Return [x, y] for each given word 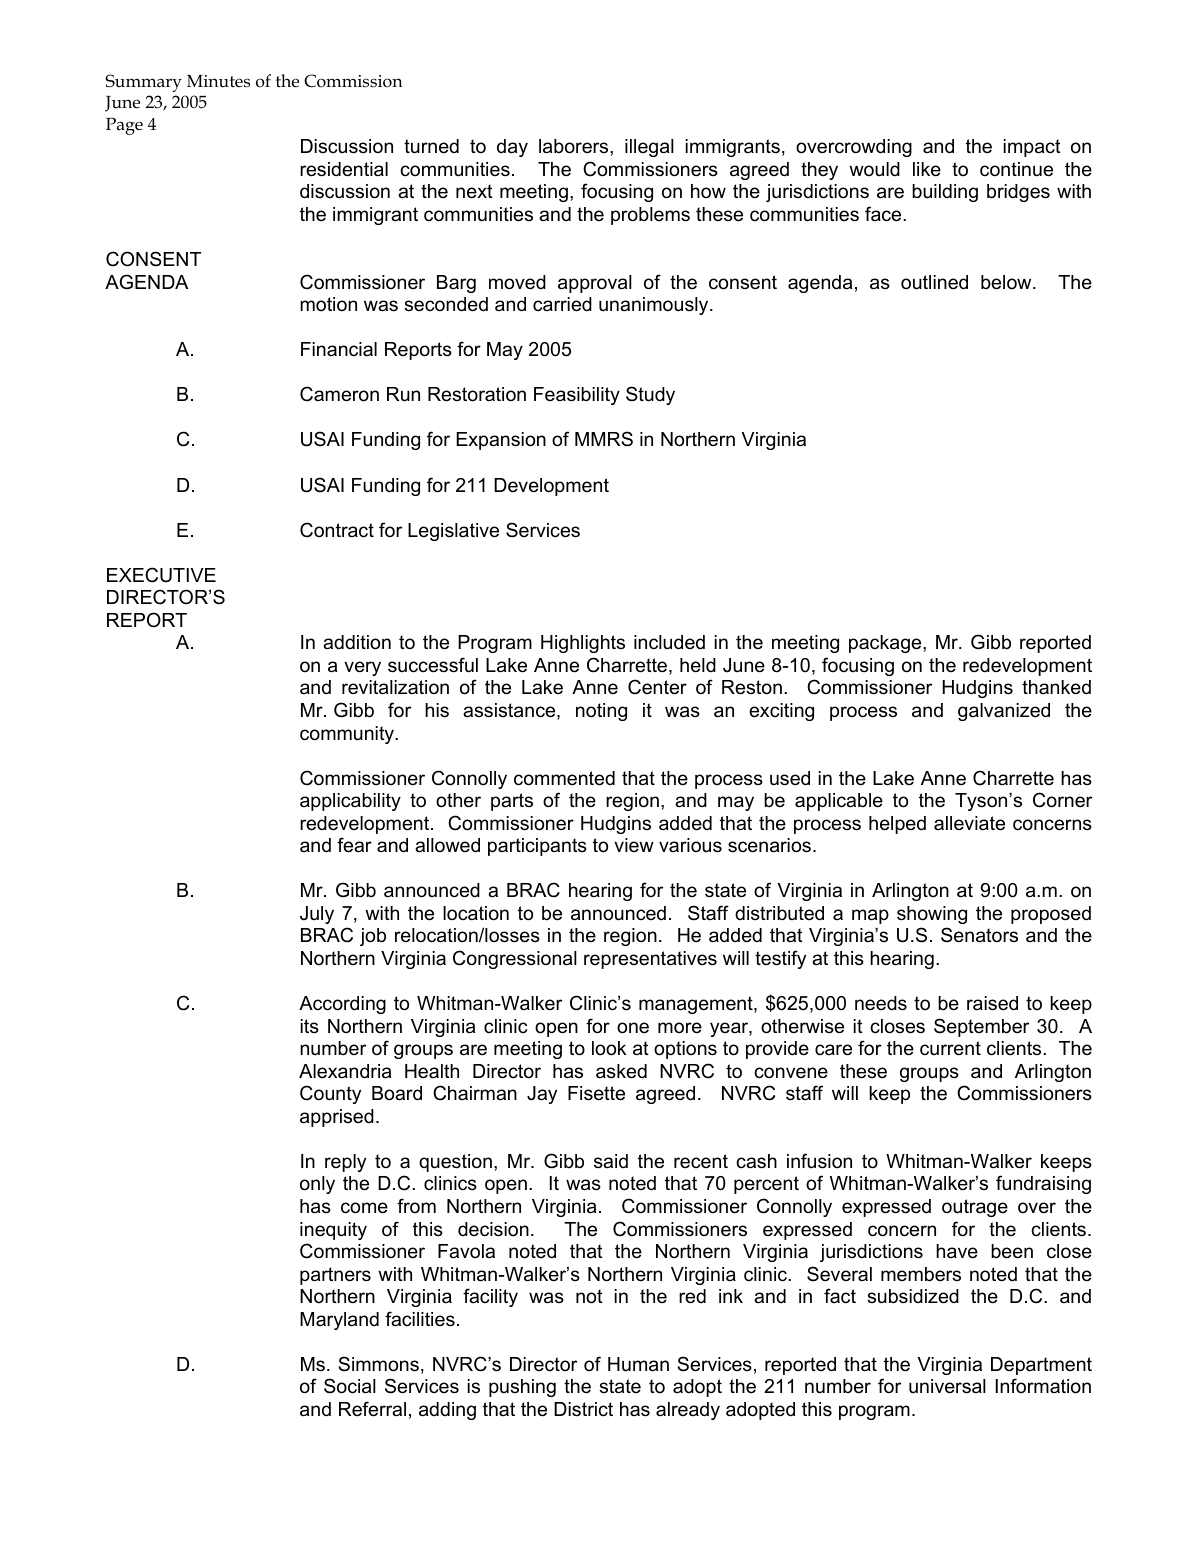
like [927, 169]
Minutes [218, 81]
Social [350, 1386]
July [317, 915]
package [886, 644]
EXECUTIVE [161, 575]
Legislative [453, 532]
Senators [979, 935]
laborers [575, 146]
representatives [650, 960]
